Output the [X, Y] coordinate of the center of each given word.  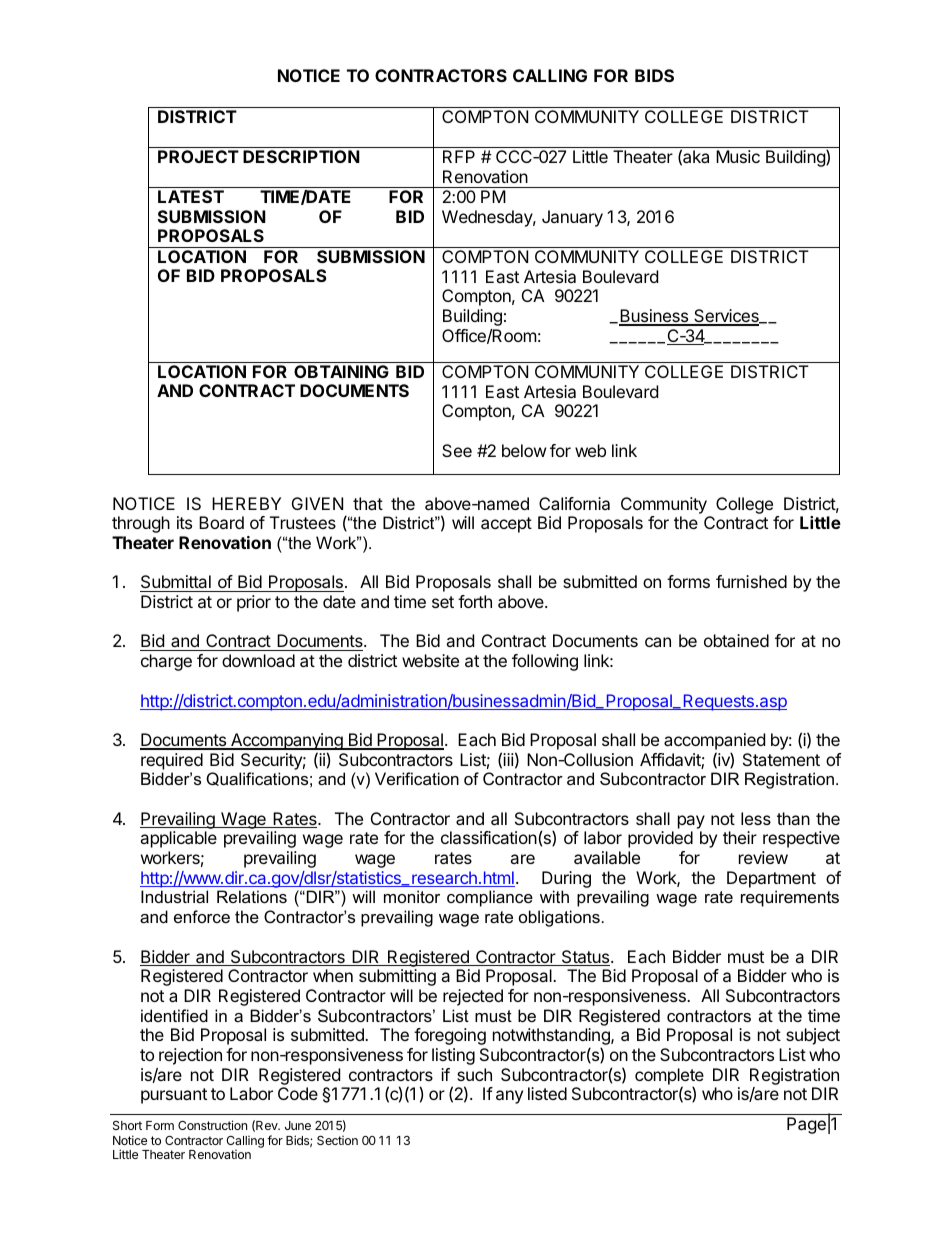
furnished [751, 581]
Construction [212, 1125]
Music [738, 156]
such [474, 1074]
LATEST [191, 196]
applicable [178, 839]
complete [669, 1077]
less [756, 818]
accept [506, 525]
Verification [417, 778]
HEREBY [246, 503]
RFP [459, 156]
